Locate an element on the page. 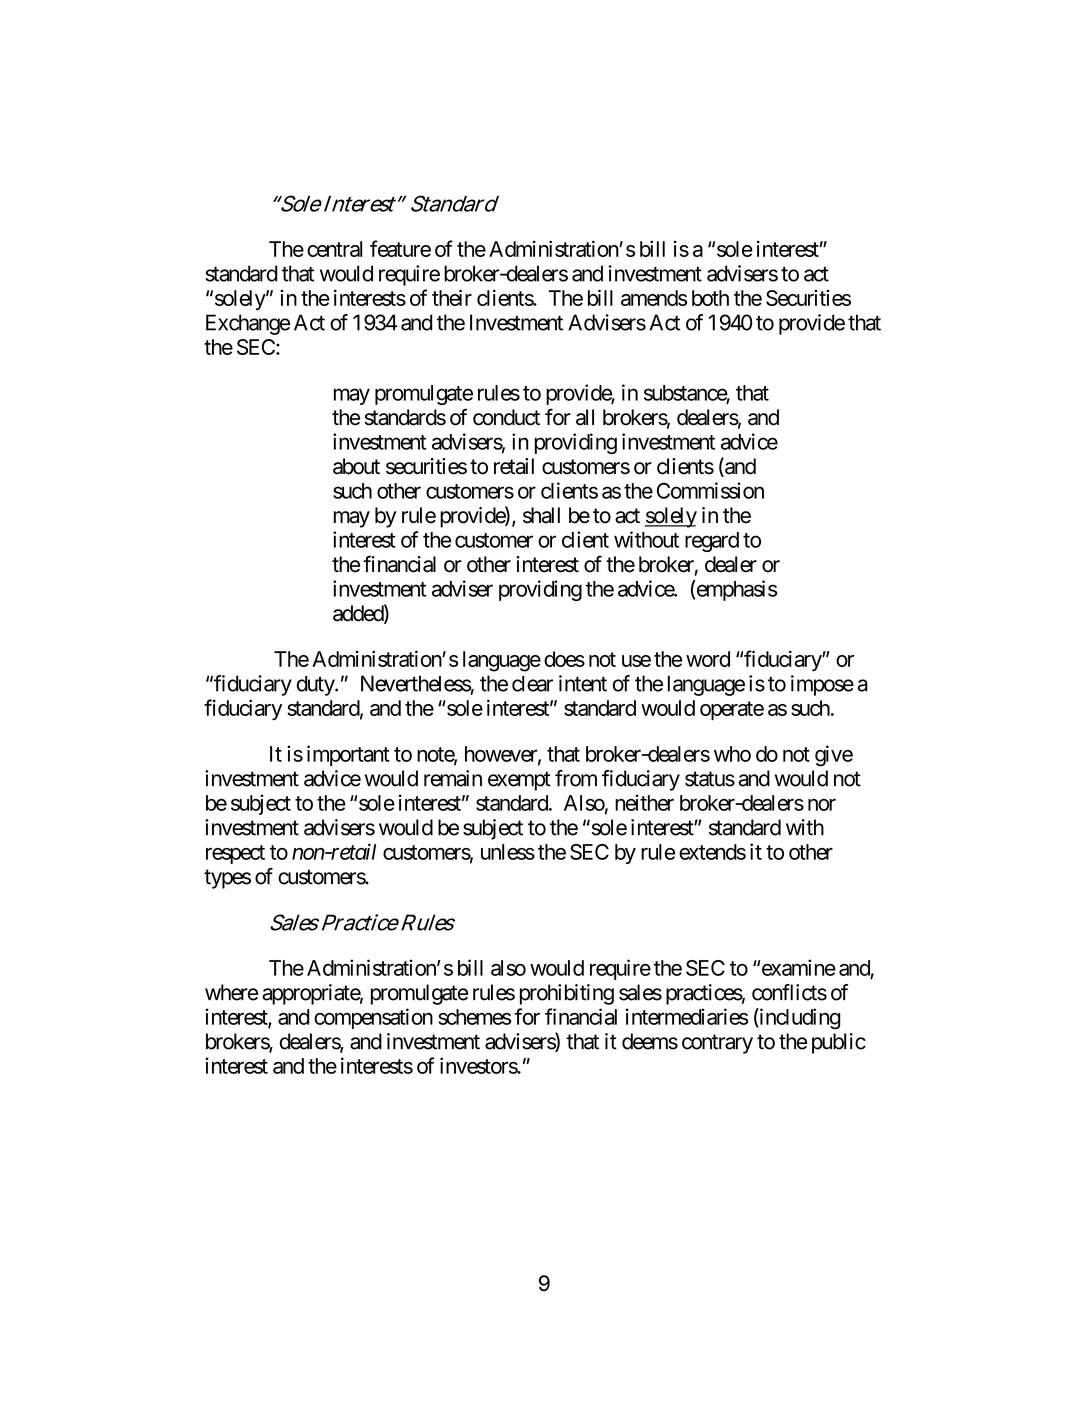  their is located at coordinates (452, 297).
